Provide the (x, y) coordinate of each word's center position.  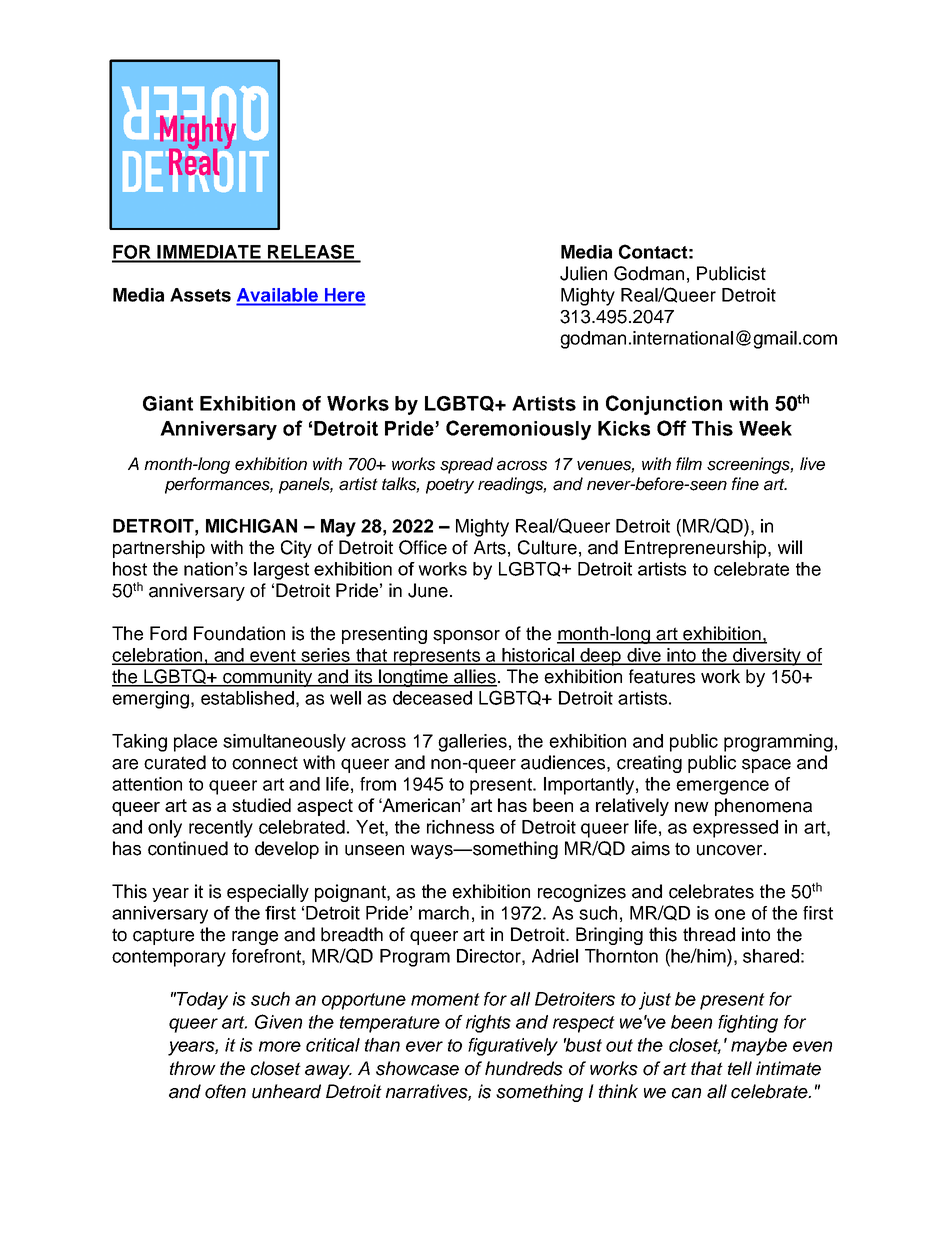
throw (193, 1068)
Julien (583, 273)
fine (745, 484)
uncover (731, 850)
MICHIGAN (251, 525)
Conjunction (664, 405)
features (662, 676)
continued (188, 848)
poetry (450, 486)
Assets (200, 295)
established (247, 698)
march (444, 913)
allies (474, 677)
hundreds (524, 1068)
